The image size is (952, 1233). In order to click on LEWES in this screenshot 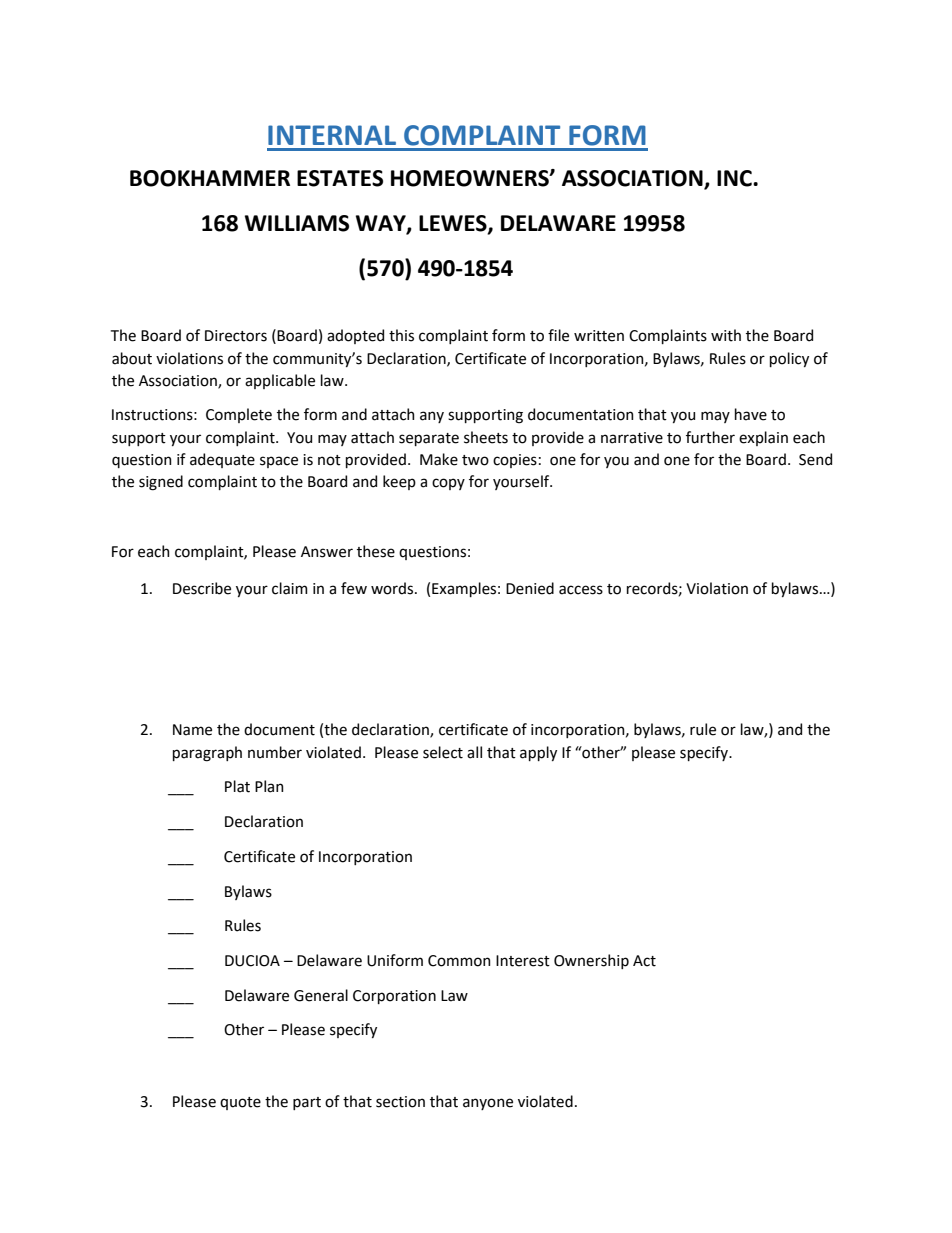, I will do `click(454, 224)`.
